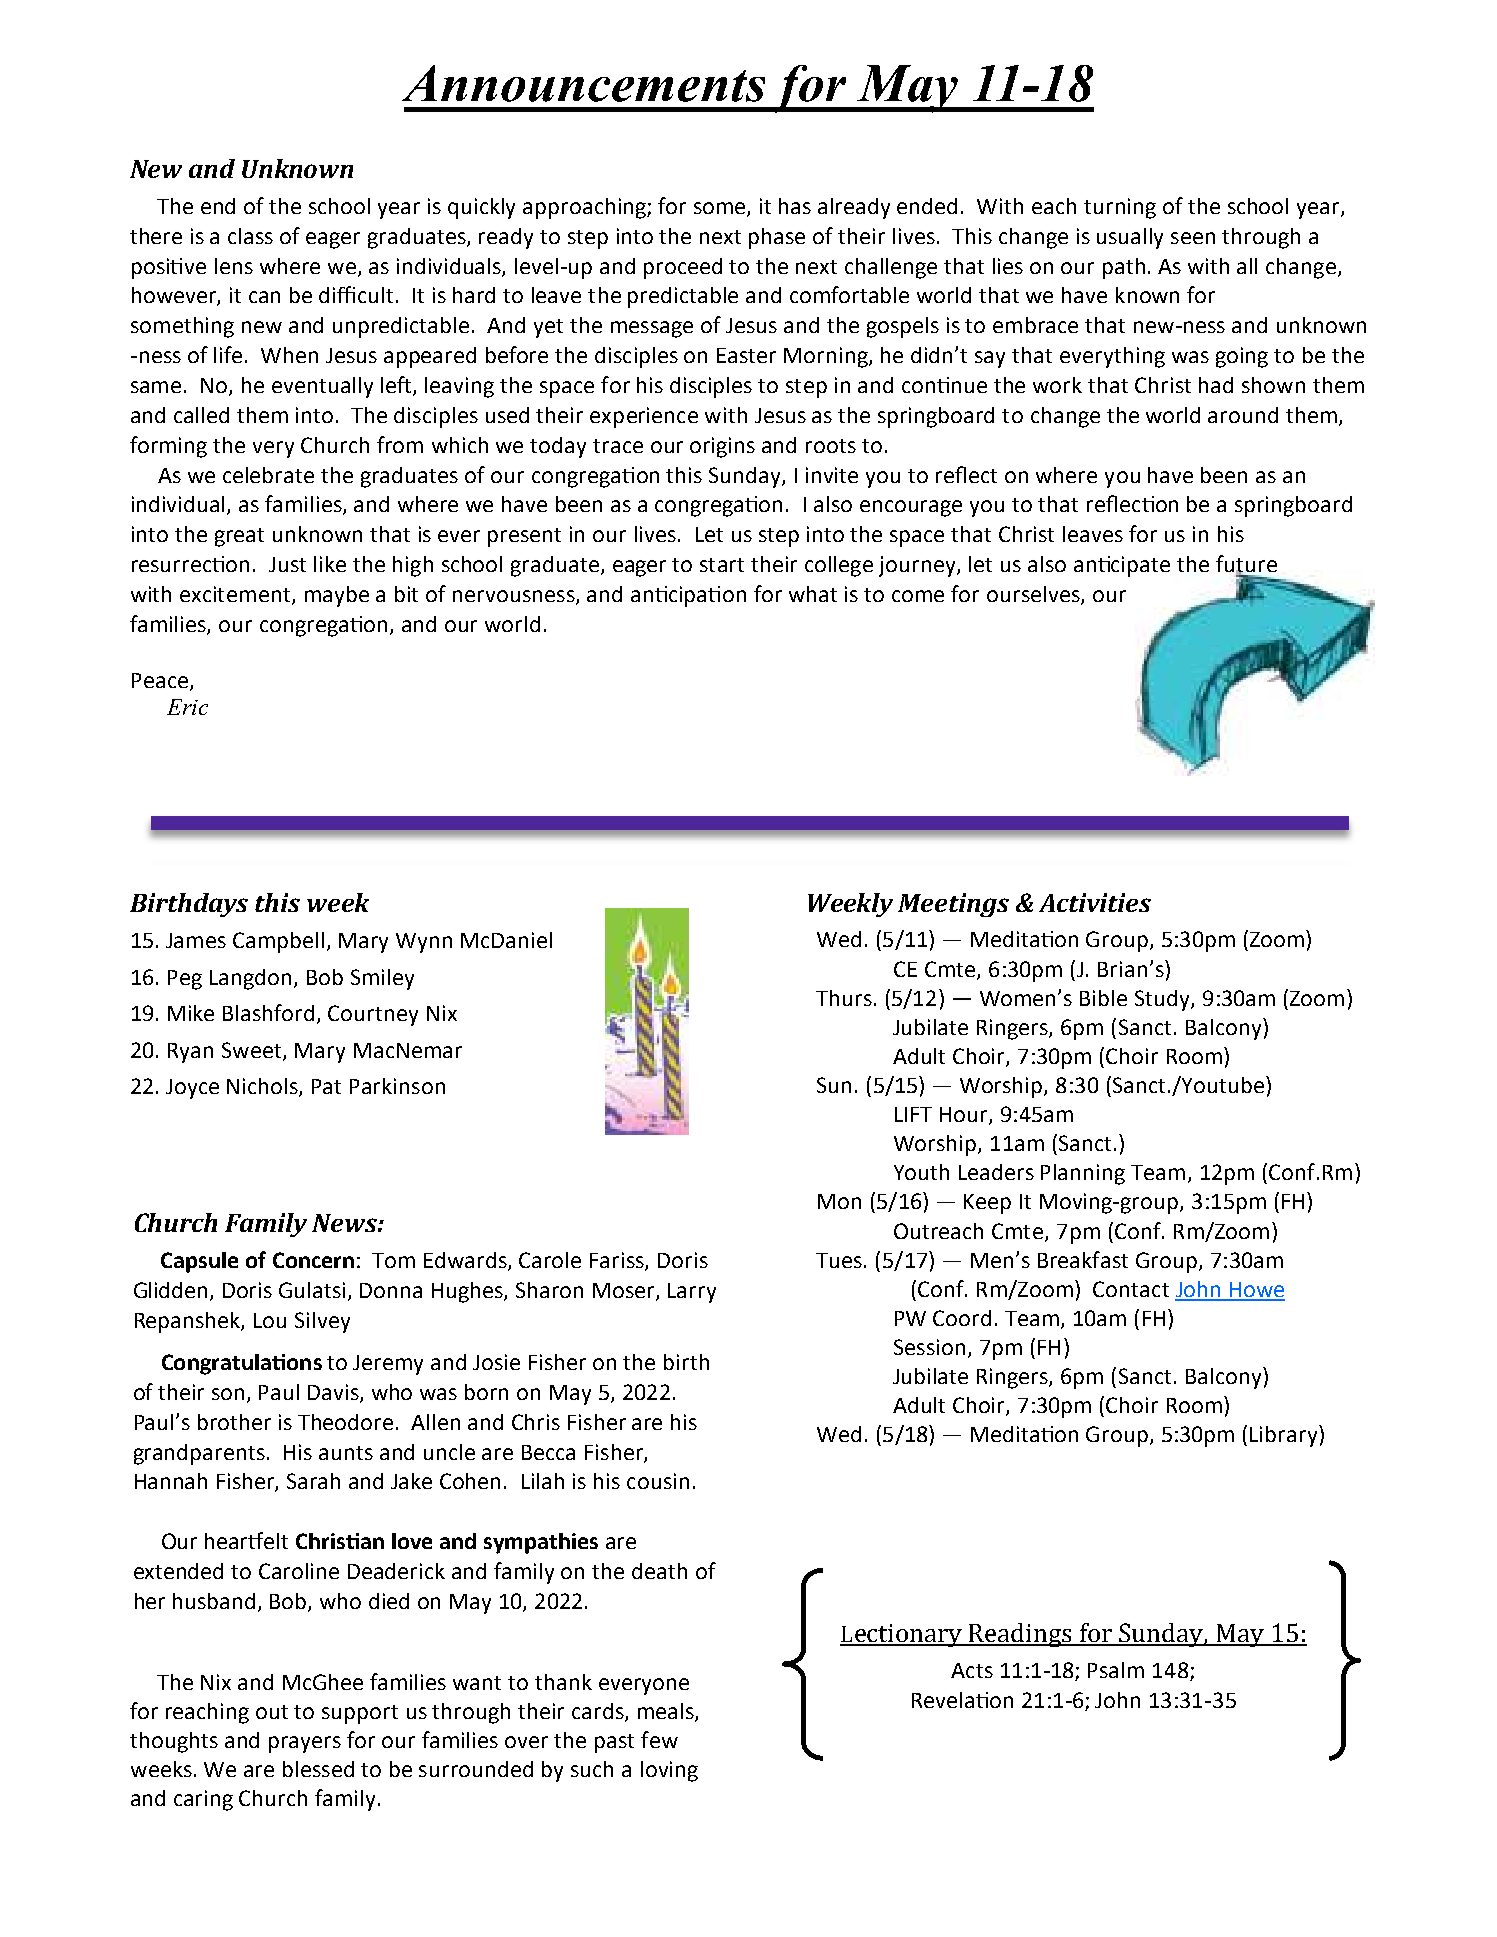  Describe the element at coordinates (777, 238) in the page. I see `phase` at that location.
